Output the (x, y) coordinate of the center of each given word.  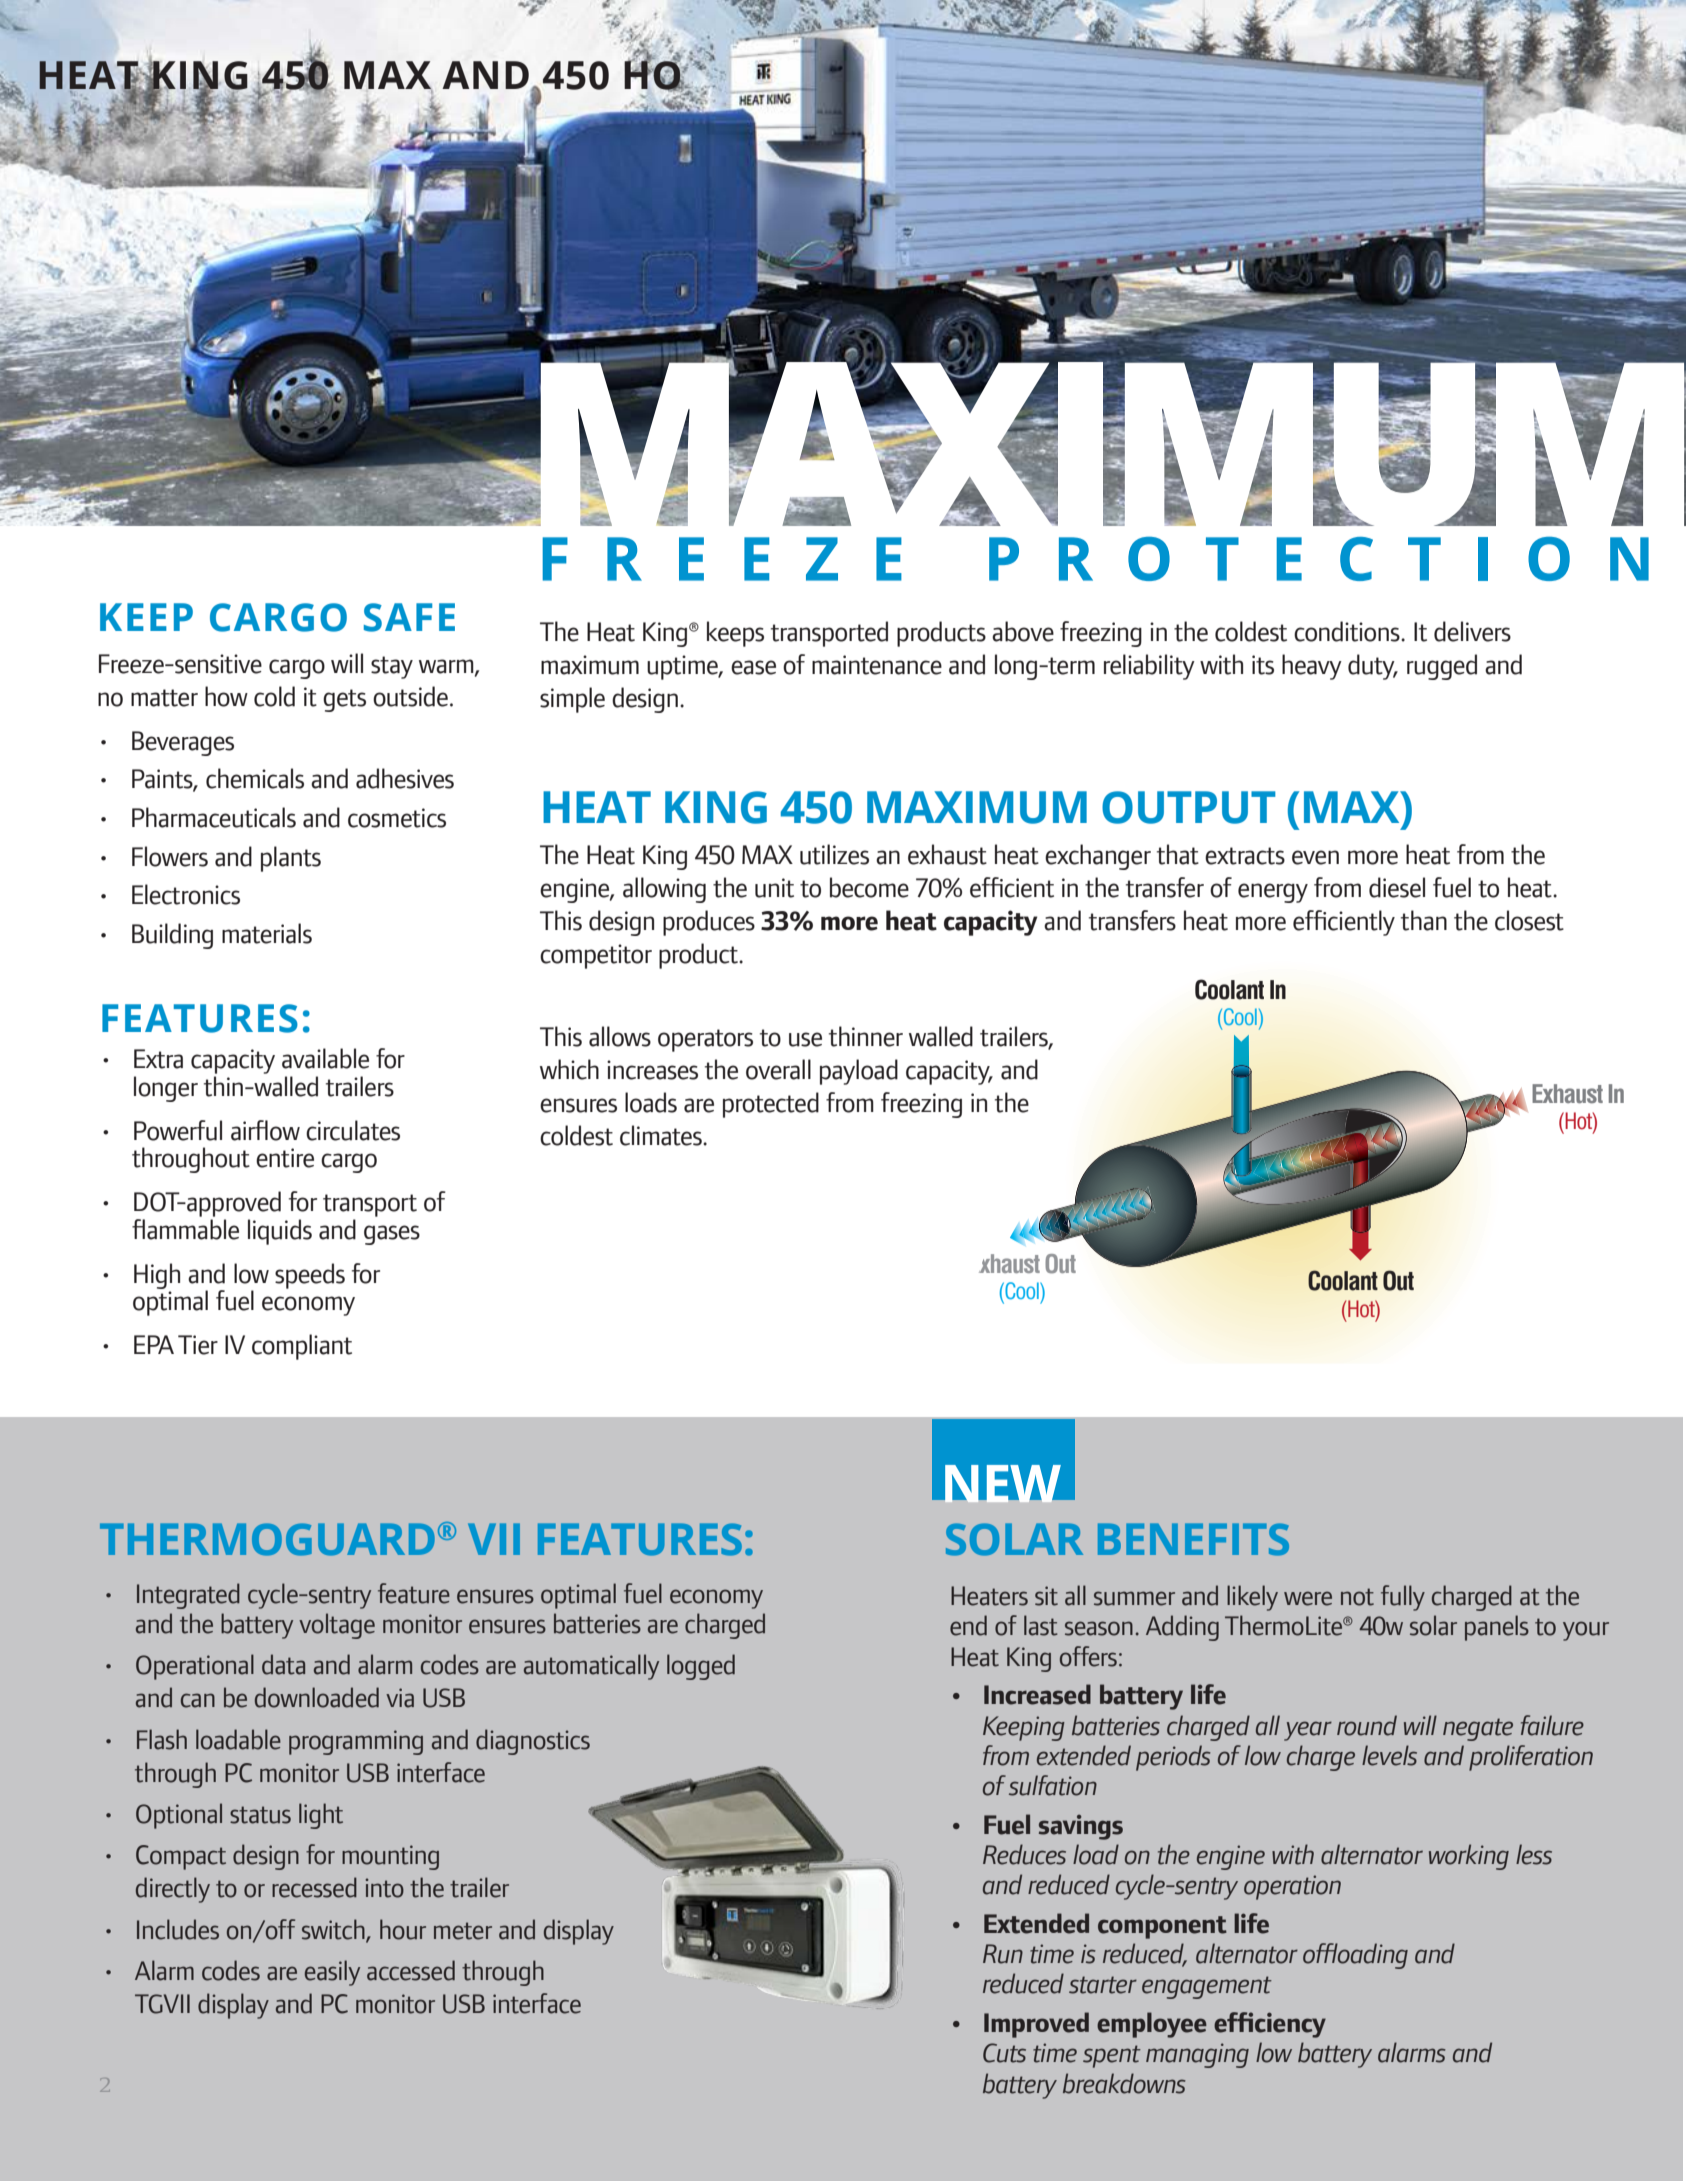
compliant (302, 1347)
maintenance (877, 665)
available (325, 1058)
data (283, 1664)
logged (701, 1667)
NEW (1003, 1484)
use (805, 1039)
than (1424, 920)
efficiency (1270, 2025)
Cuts (1004, 2053)
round (1367, 1725)
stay (392, 667)
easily (332, 1973)
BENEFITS (1193, 1539)
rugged (1442, 667)
